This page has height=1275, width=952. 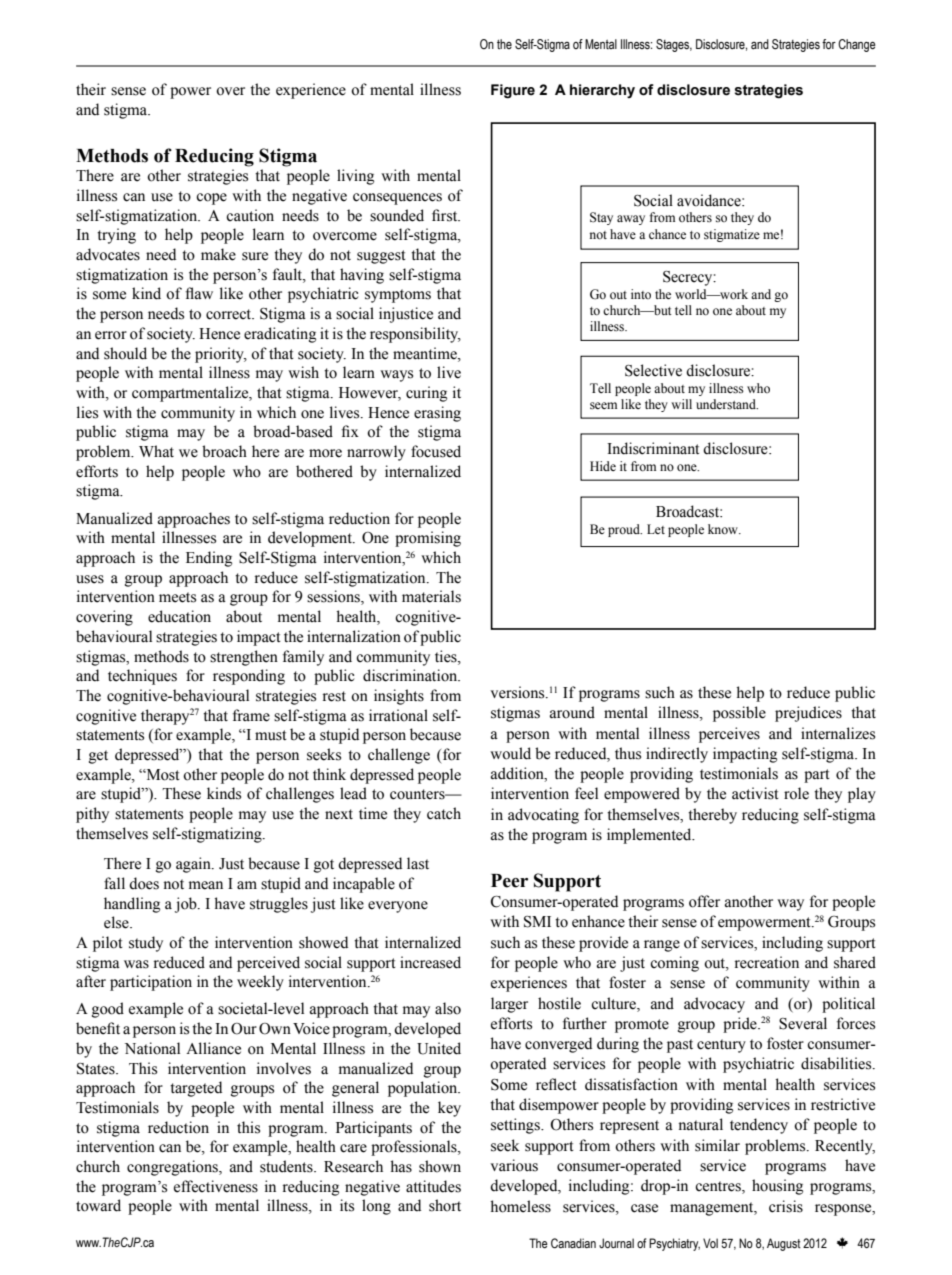 I want to click on discrimination, so click(x=411, y=675).
